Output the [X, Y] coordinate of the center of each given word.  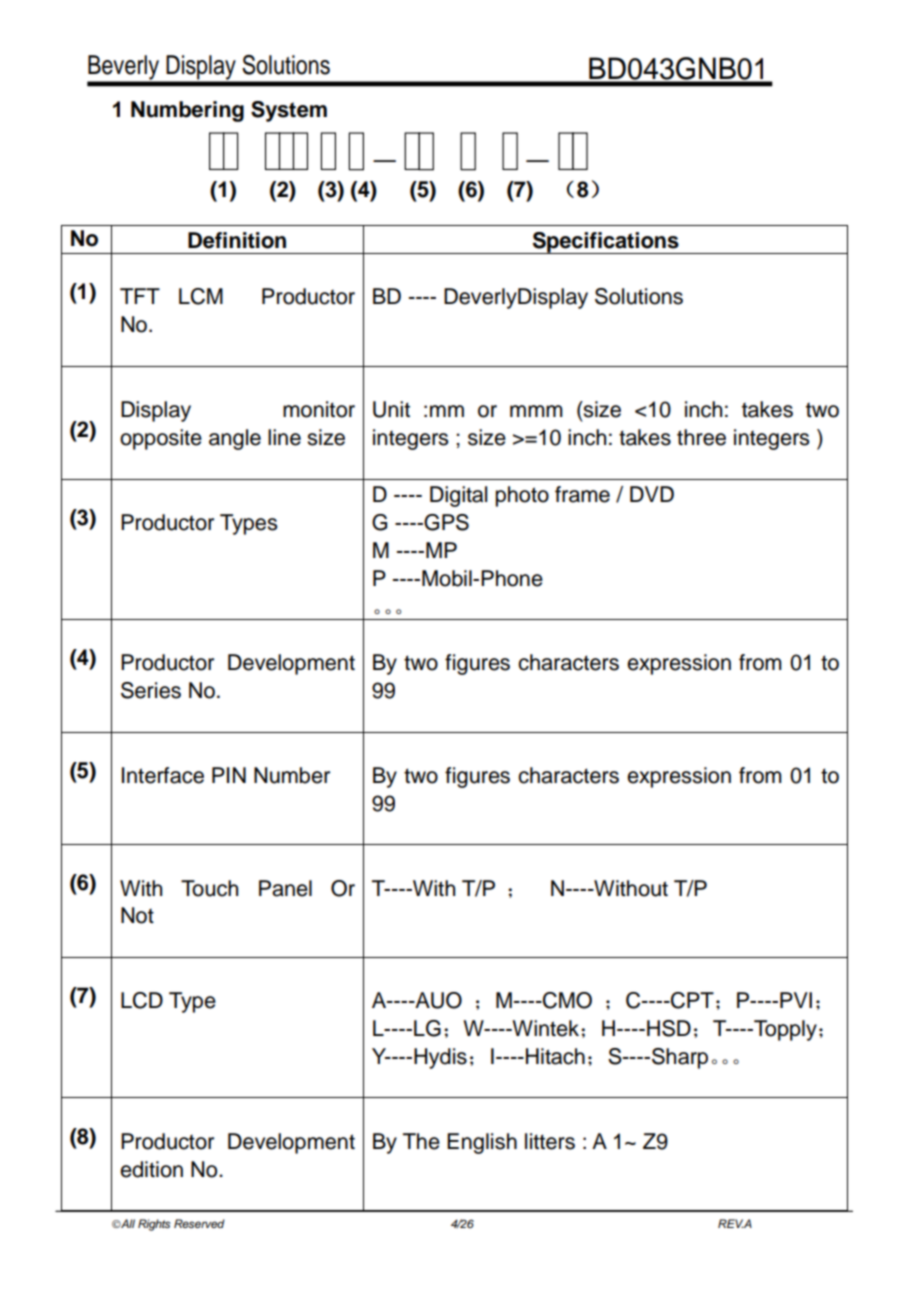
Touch [209, 888]
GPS [445, 522]
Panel [285, 888]
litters [550, 1141]
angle [235, 439]
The [421, 1141]
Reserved [199, 1223]
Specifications [605, 243]
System [289, 111]
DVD [652, 494]
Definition [237, 240]
